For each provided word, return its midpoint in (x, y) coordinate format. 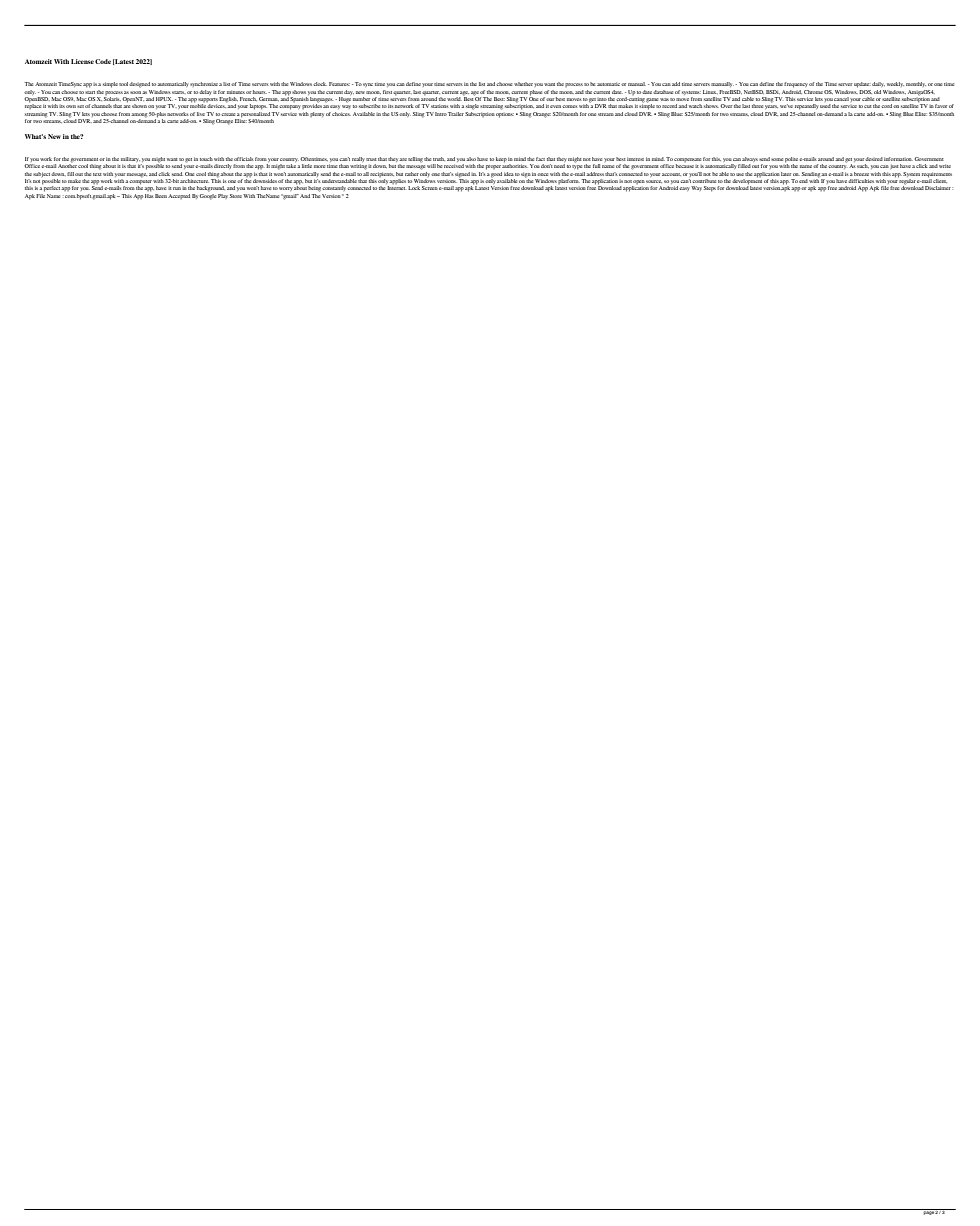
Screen (430, 188)
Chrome (813, 92)
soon (135, 92)
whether (523, 84)
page (928, 1212)
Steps (710, 189)
